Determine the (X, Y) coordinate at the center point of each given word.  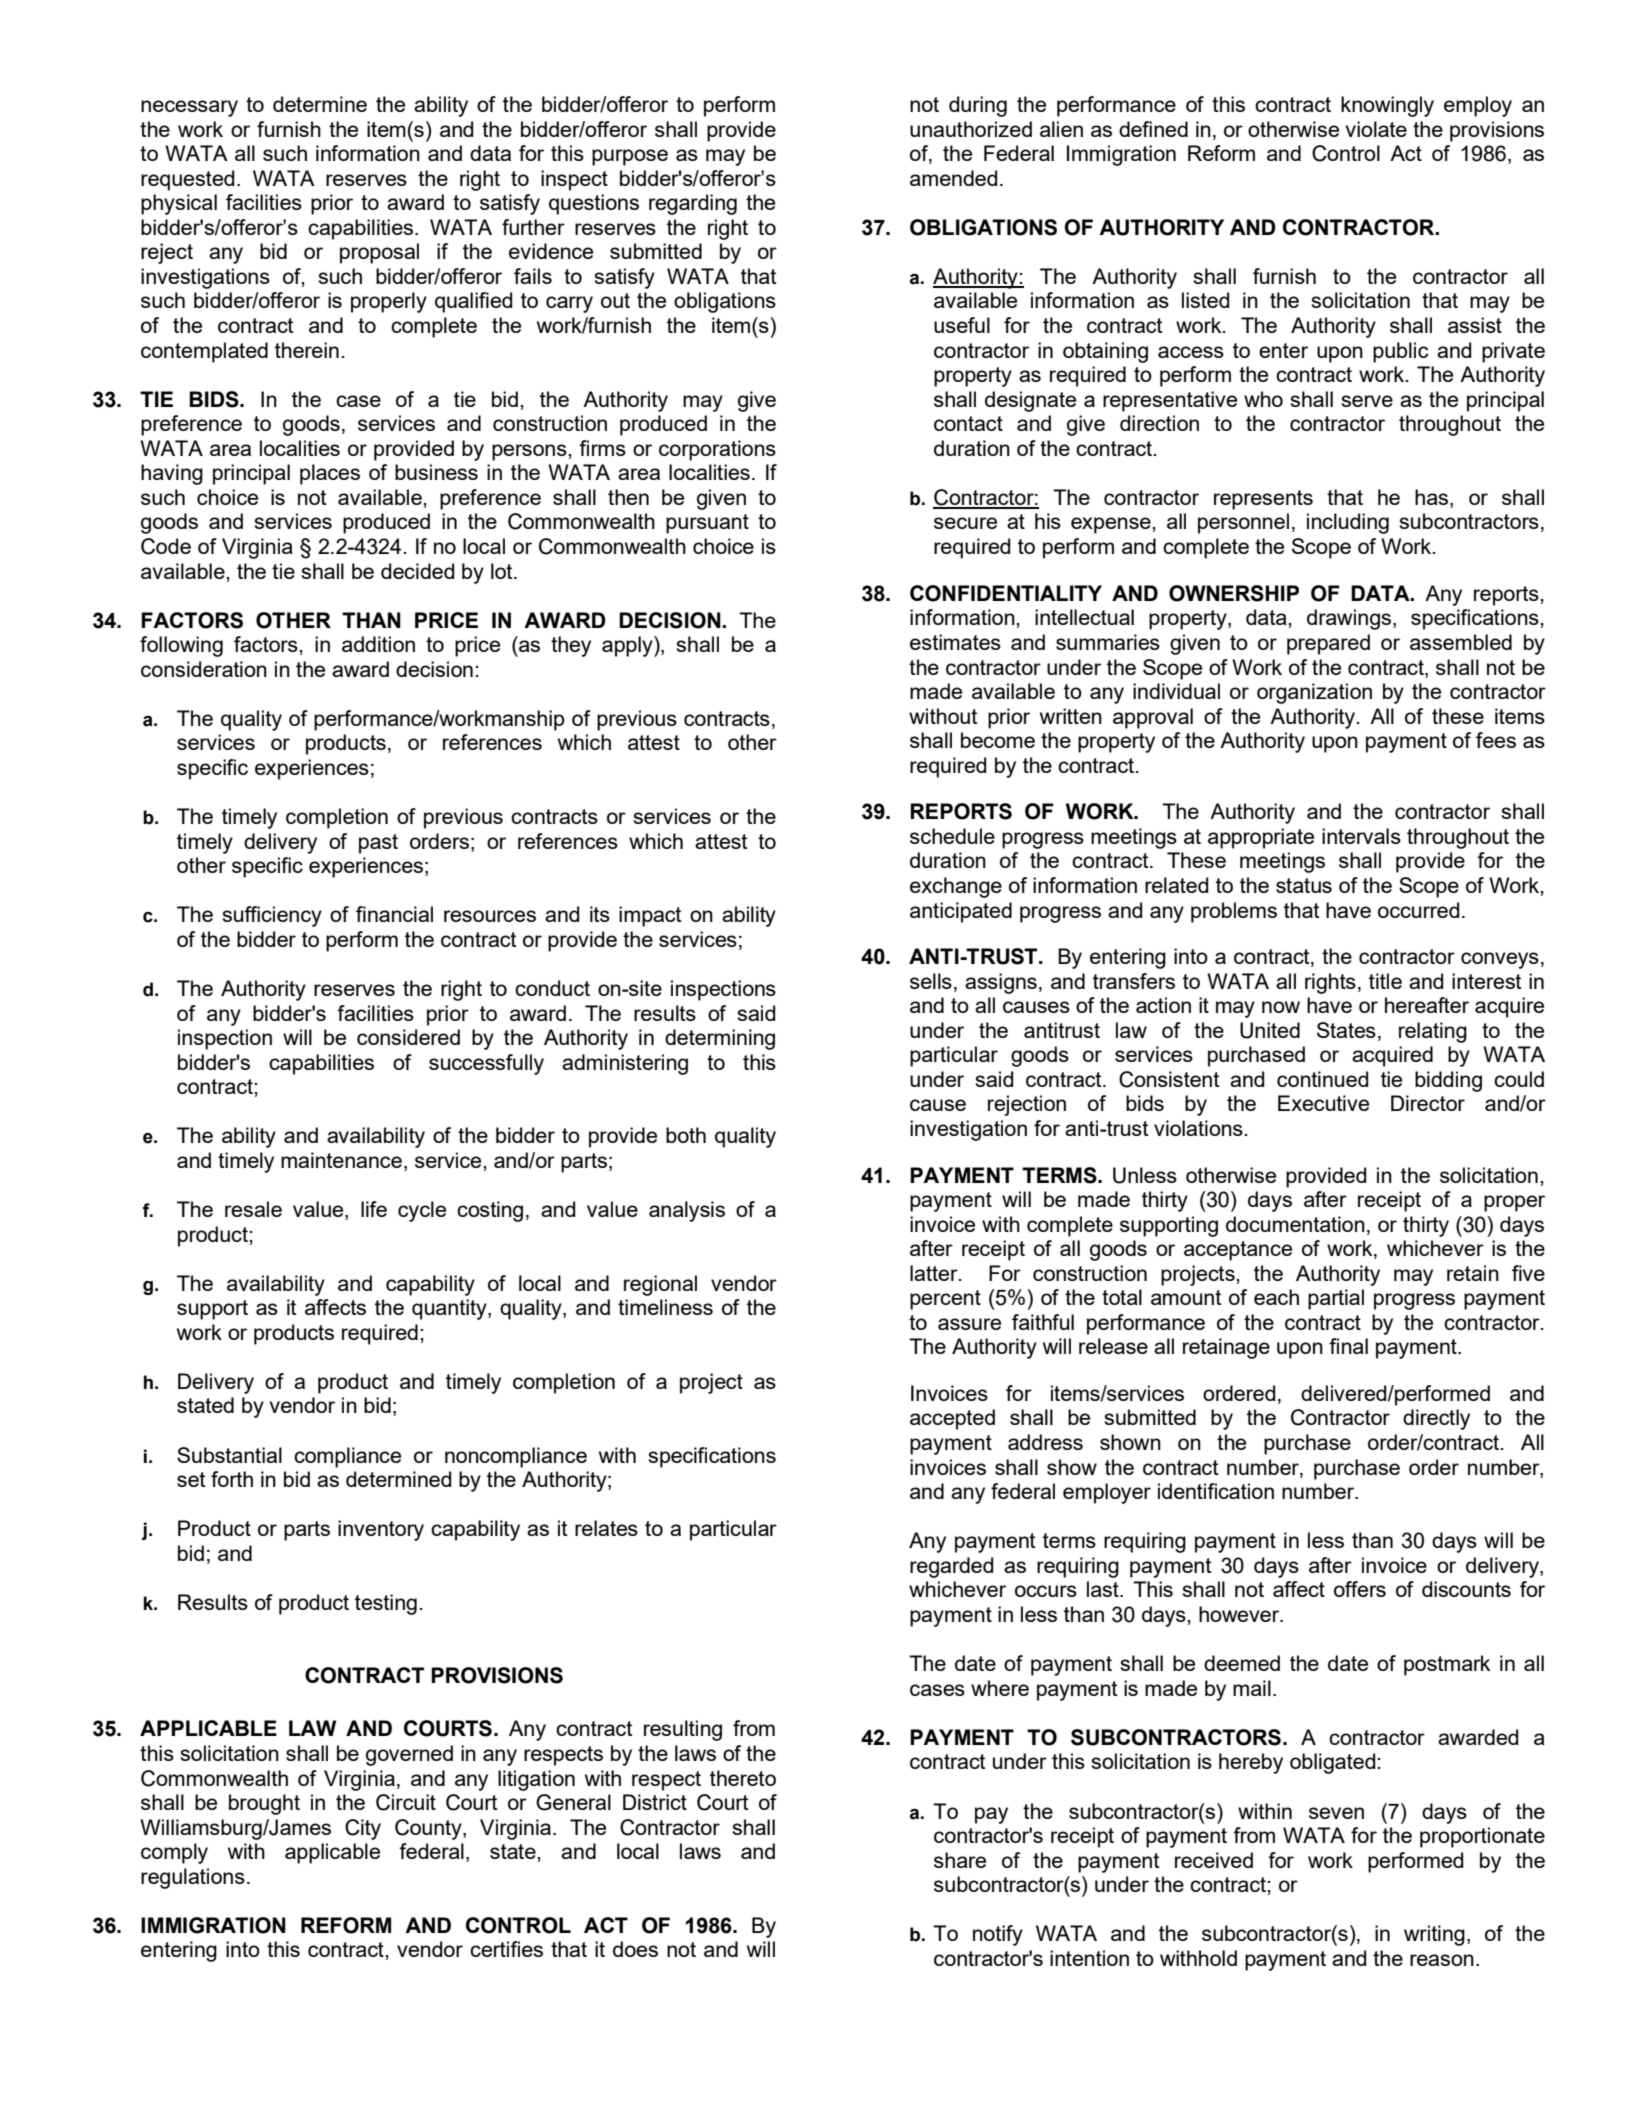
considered (408, 1037)
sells (931, 981)
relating (1433, 1032)
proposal (379, 253)
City (363, 1829)
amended (953, 178)
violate (1376, 129)
